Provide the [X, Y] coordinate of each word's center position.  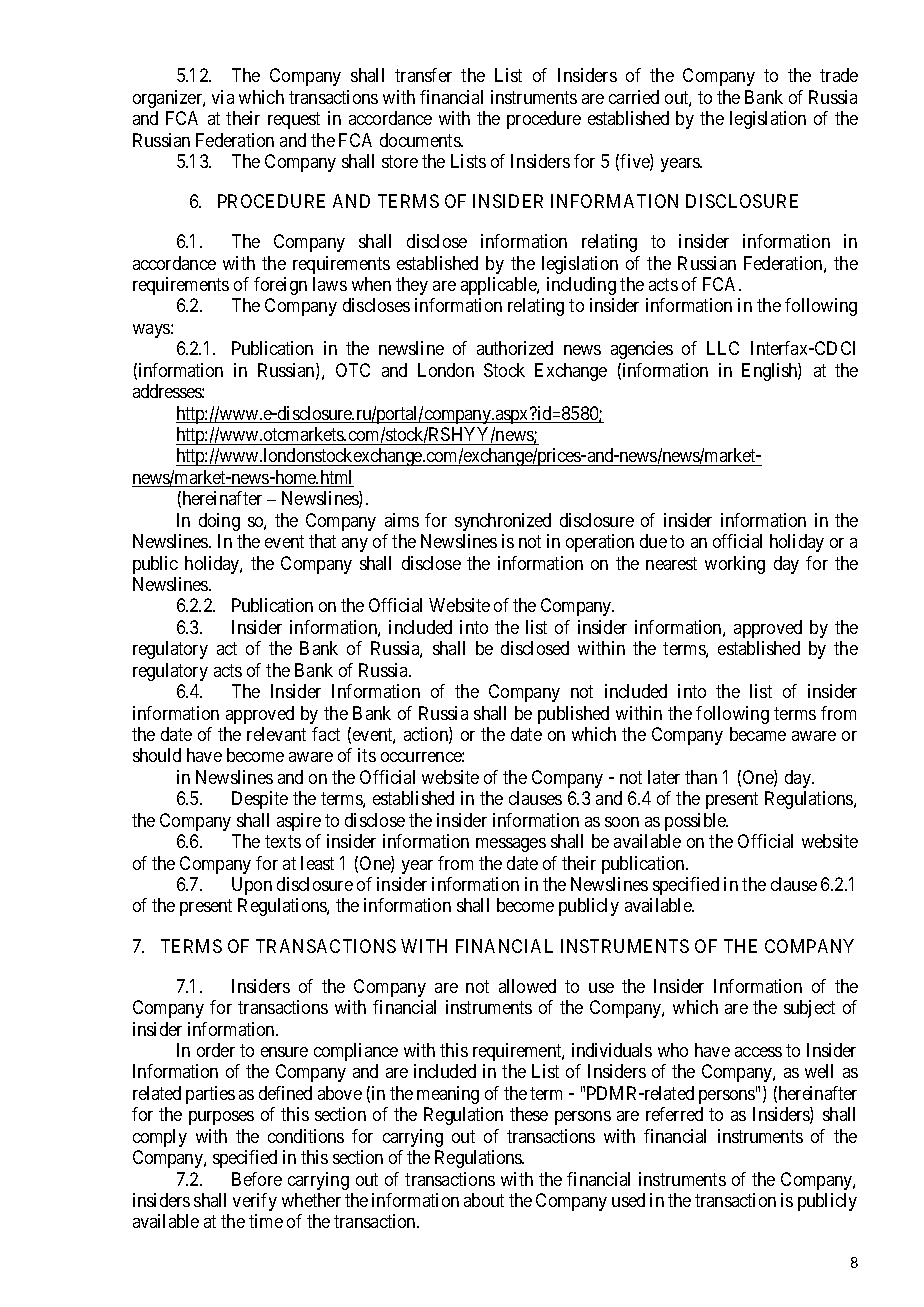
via [223, 97]
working [735, 565]
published [573, 715]
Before [257, 1179]
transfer [423, 75]
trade [839, 75]
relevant [276, 734]
